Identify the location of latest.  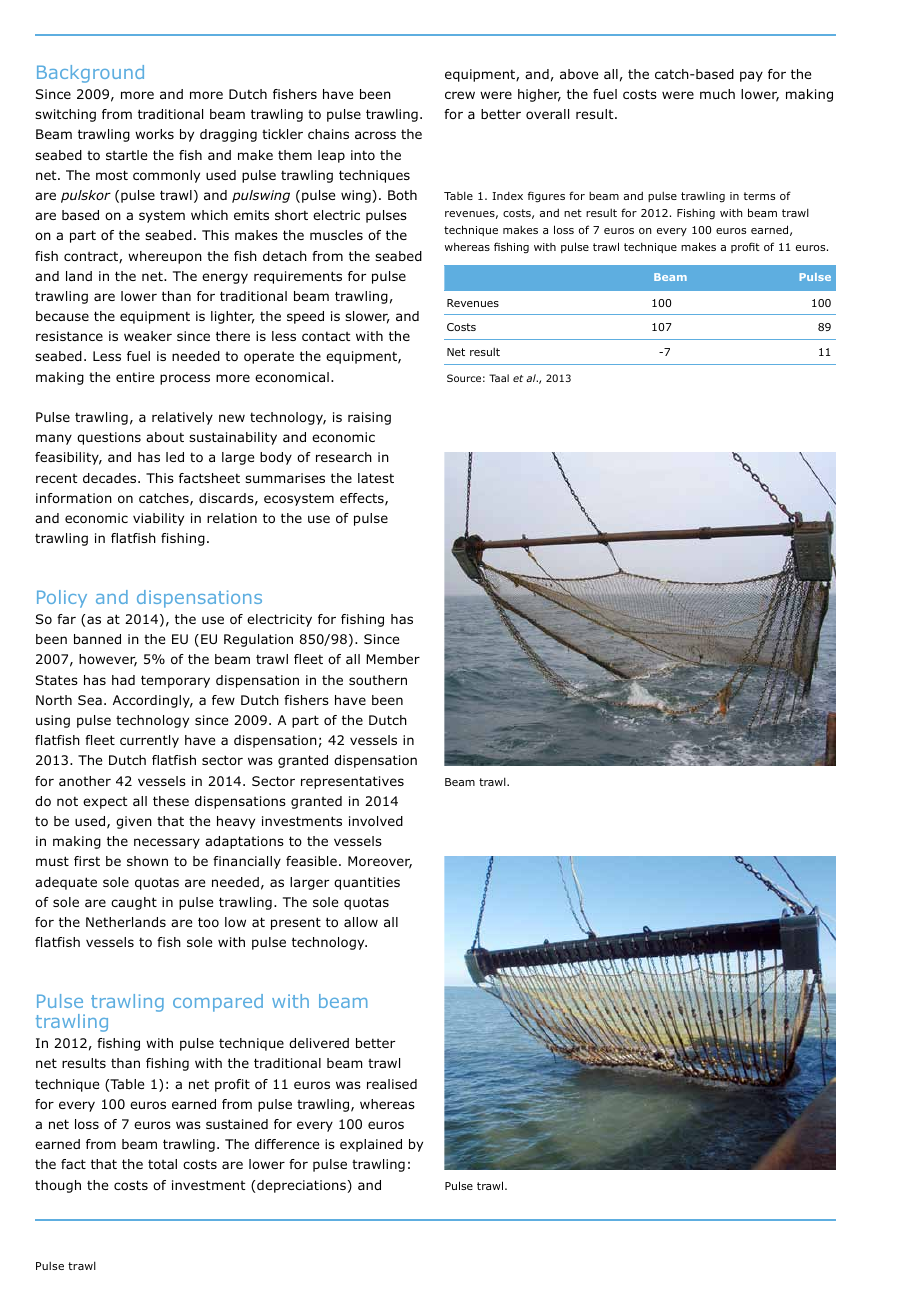
(376, 478).
